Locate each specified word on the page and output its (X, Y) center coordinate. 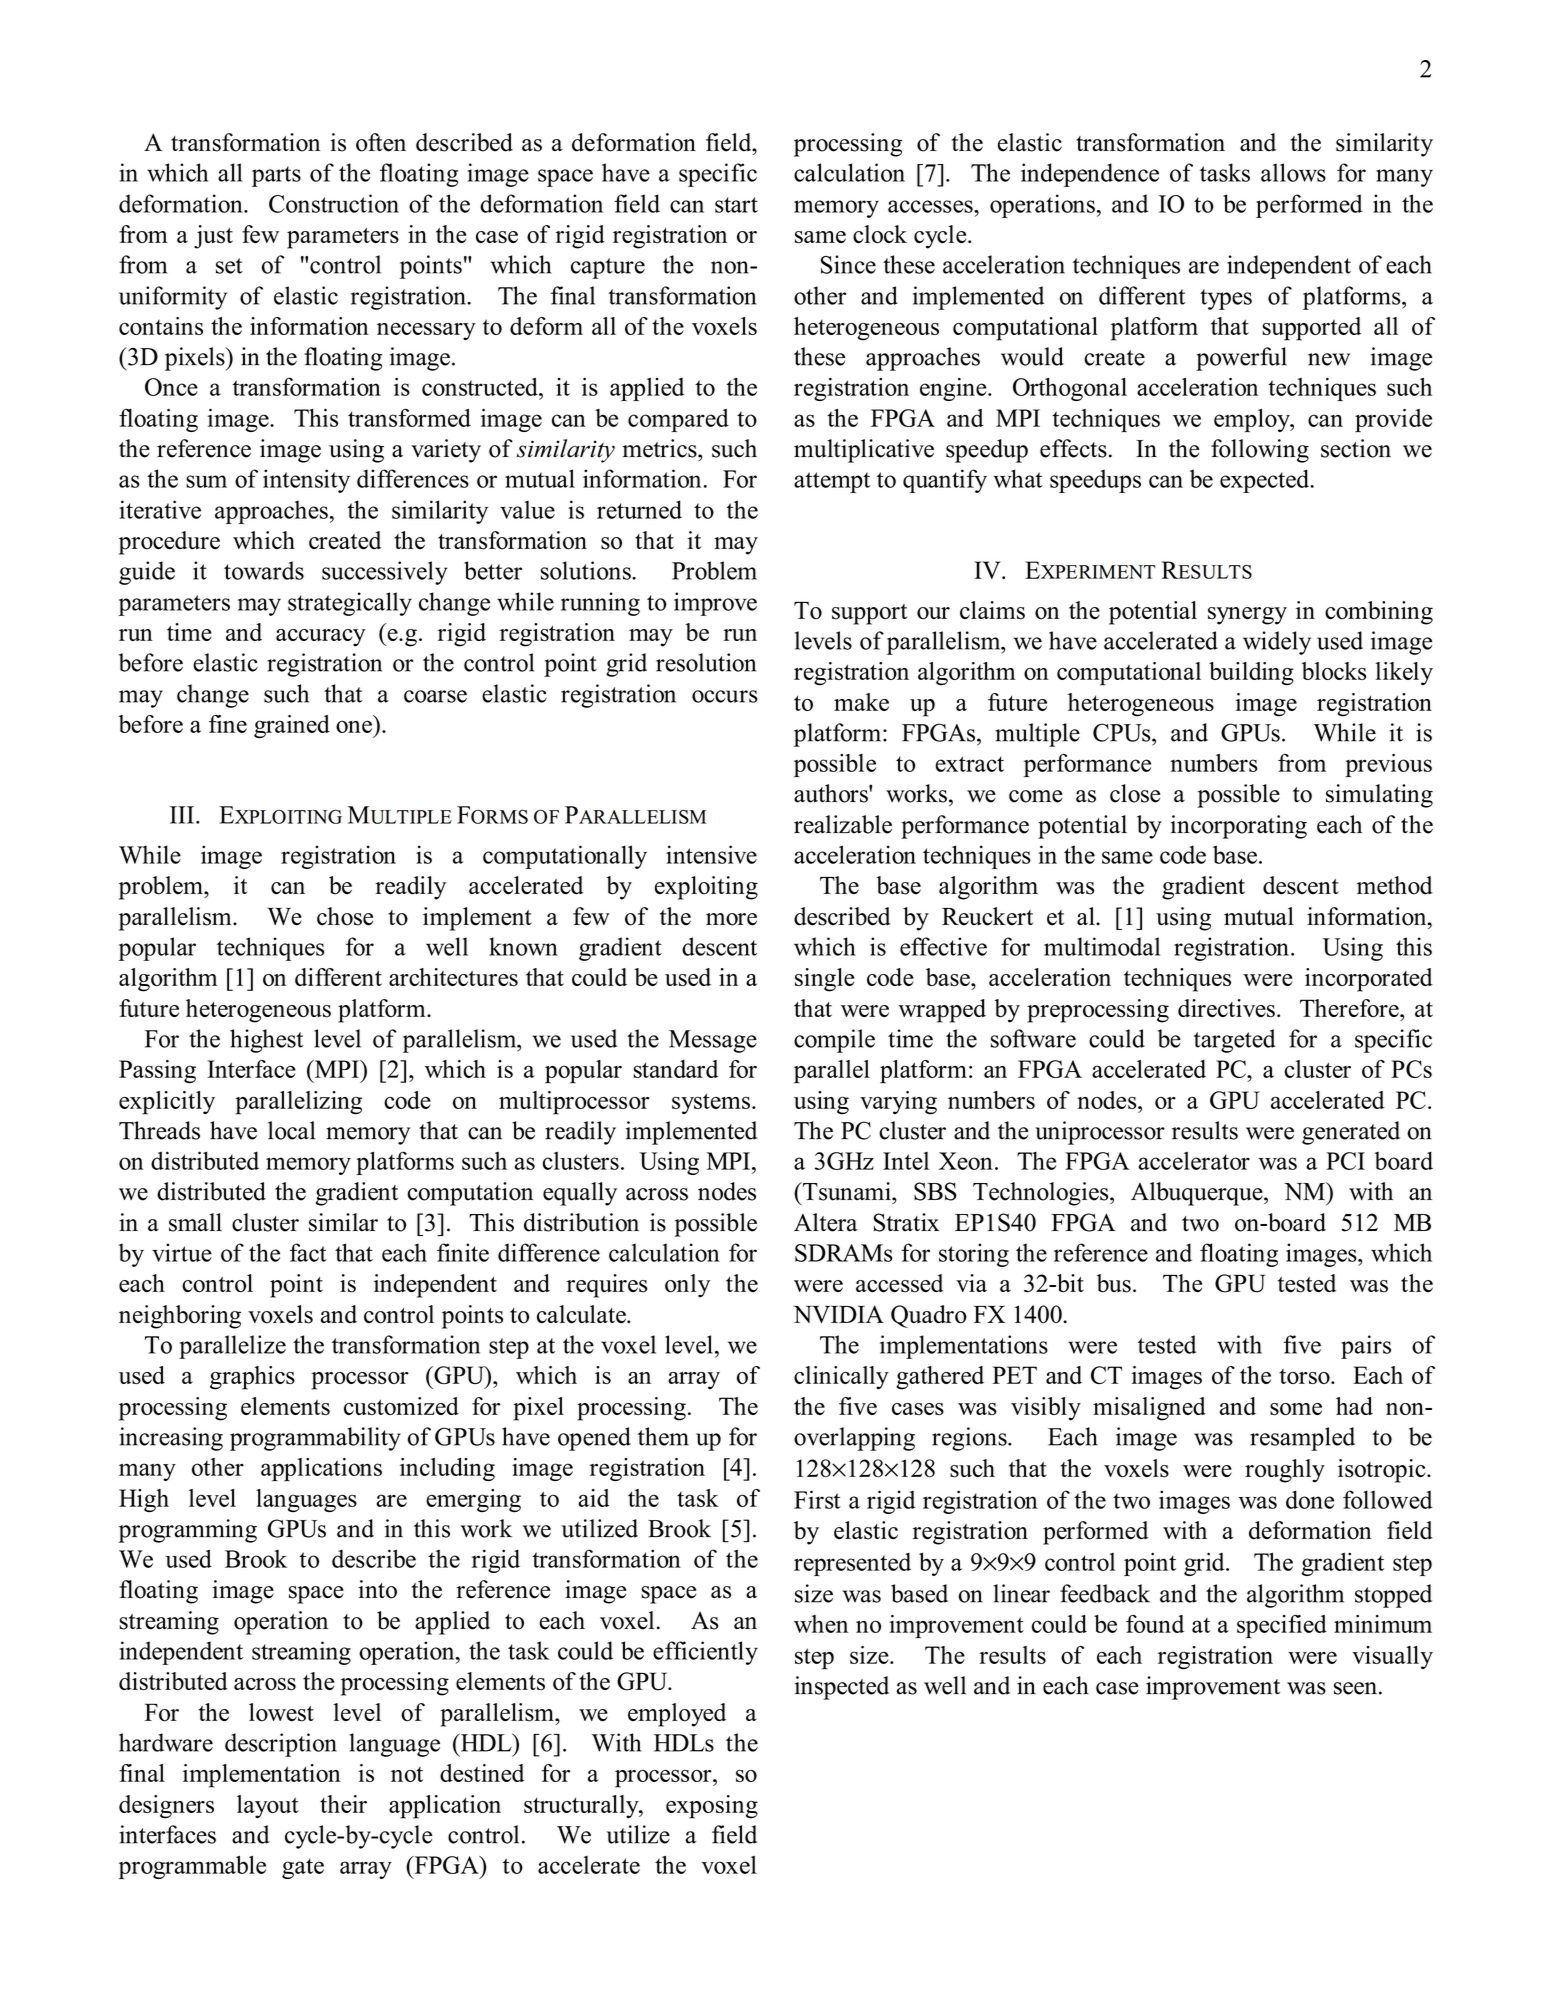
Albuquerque (1198, 1194)
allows (1293, 172)
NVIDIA (838, 1314)
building (1251, 674)
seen (1355, 1688)
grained (292, 726)
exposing (712, 1807)
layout (268, 1807)
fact (308, 1252)
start (736, 205)
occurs (725, 696)
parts (276, 176)
